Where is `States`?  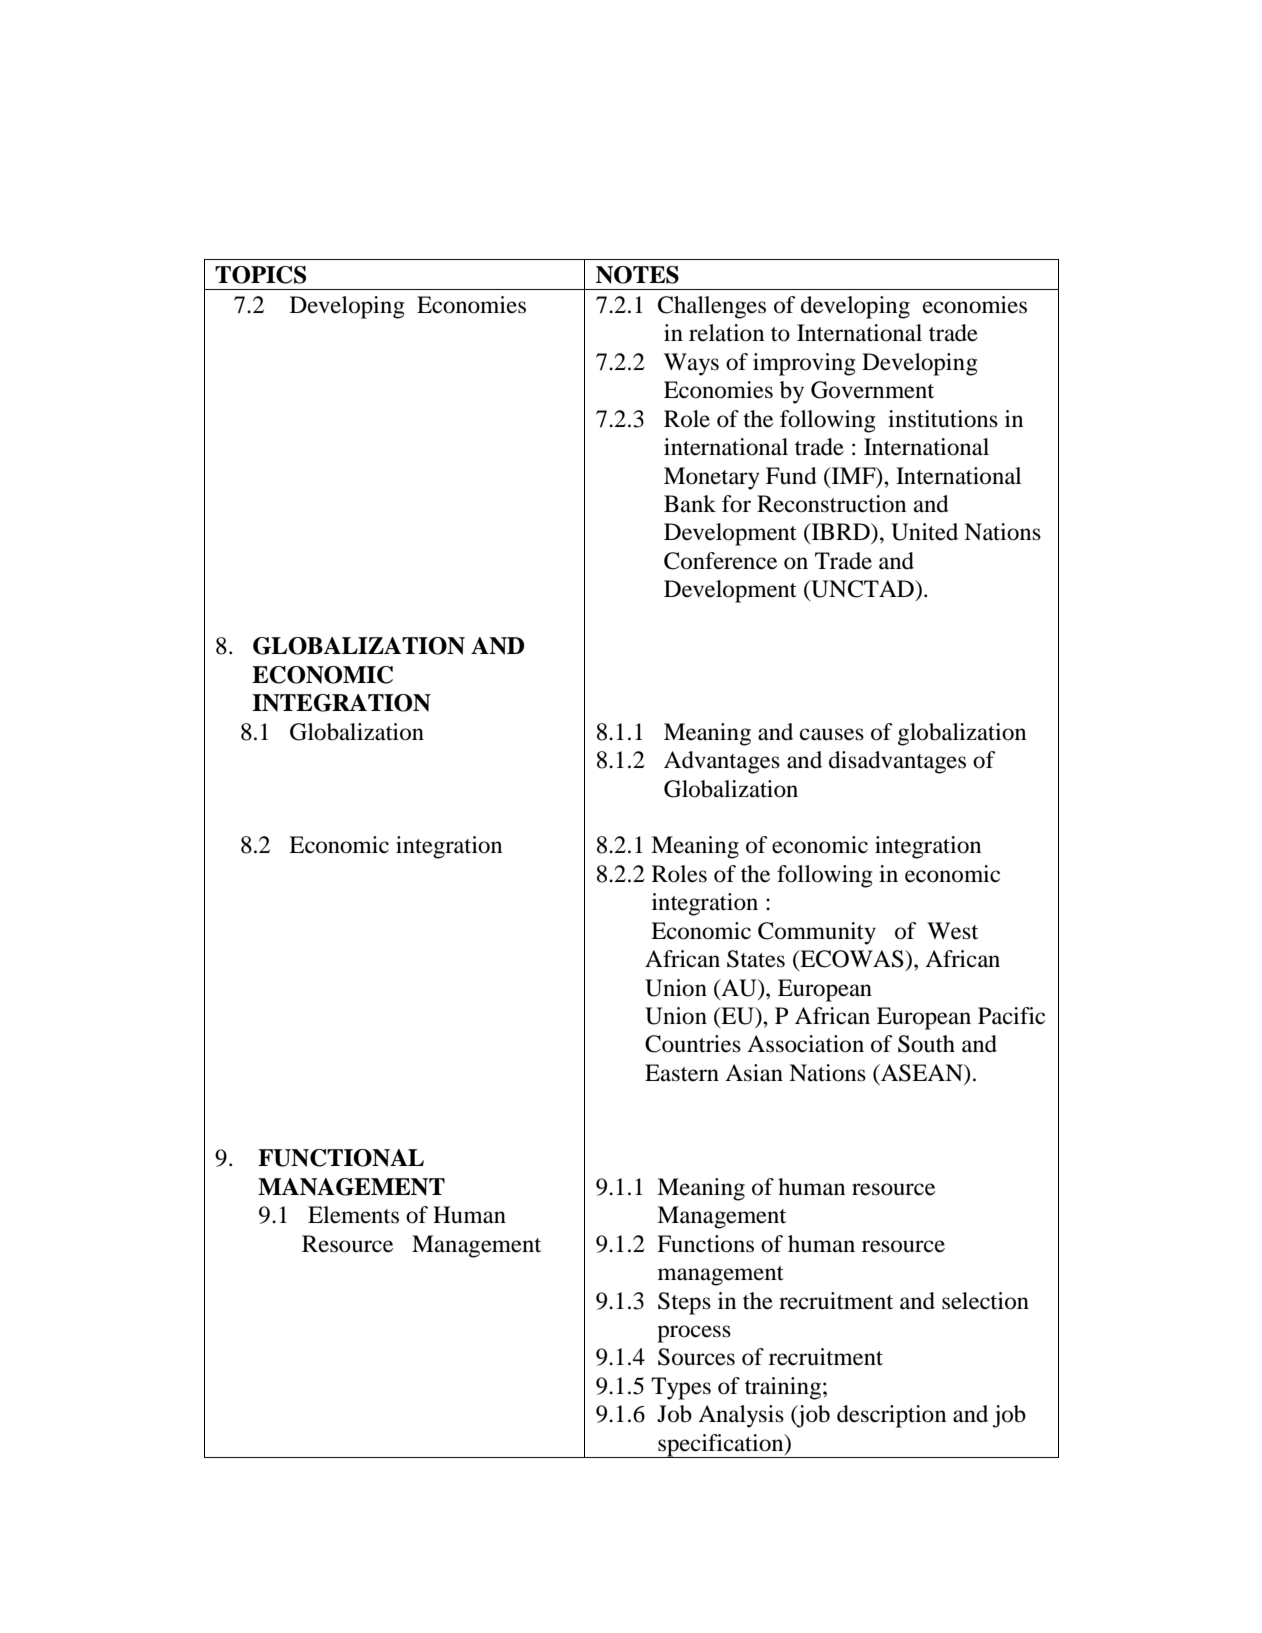 States is located at coordinates (756, 959).
